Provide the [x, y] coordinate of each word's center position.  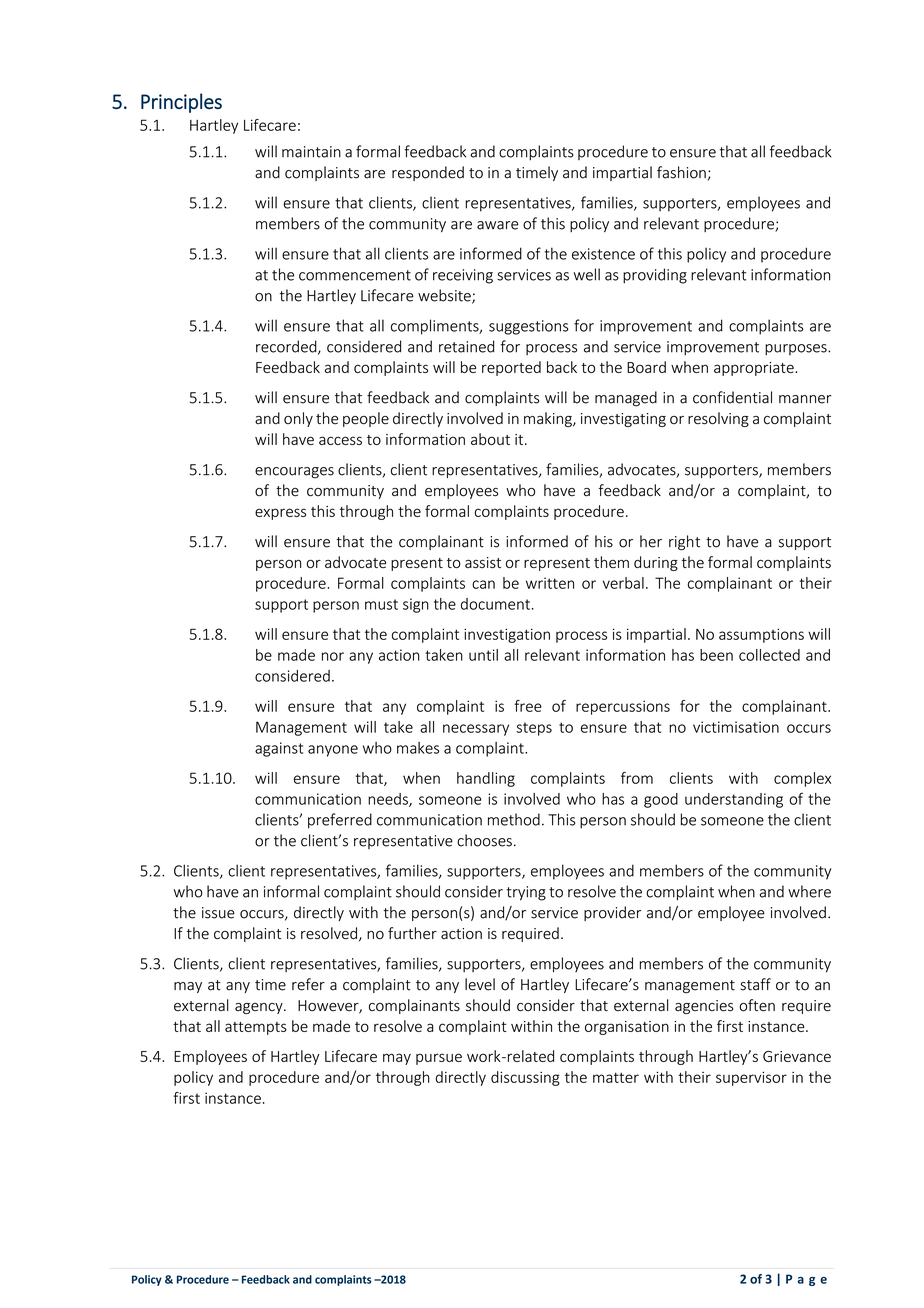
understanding [734, 800]
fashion [681, 172]
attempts [256, 1028]
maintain [311, 152]
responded [428, 173]
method [514, 819]
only [298, 419]
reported [511, 368]
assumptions [761, 635]
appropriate [755, 369]
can [483, 584]
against [279, 749]
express [280, 514]
